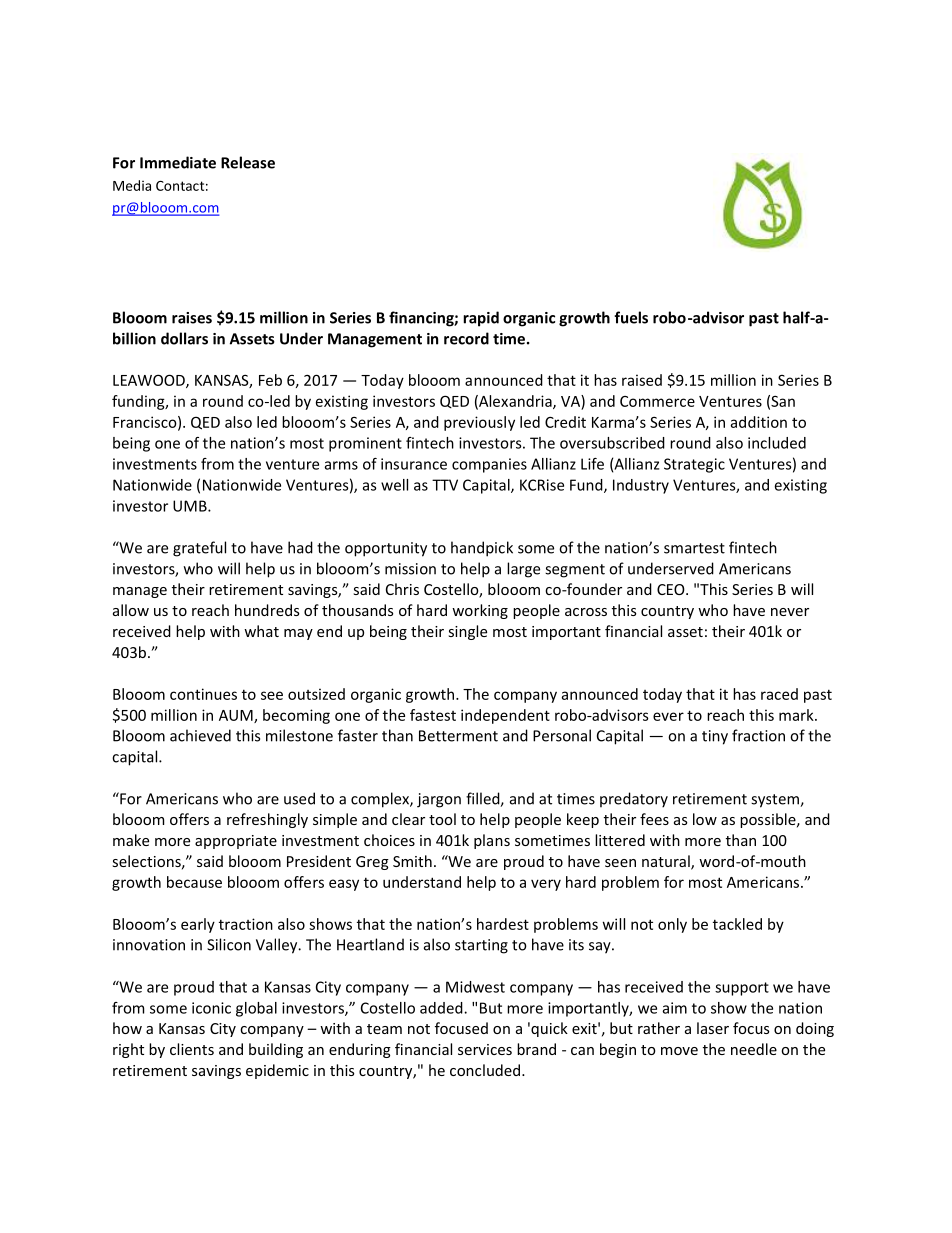 This document has width=952, height=1233. What do you see at coordinates (481, 319) in the document?
I see `rapid` at bounding box center [481, 319].
